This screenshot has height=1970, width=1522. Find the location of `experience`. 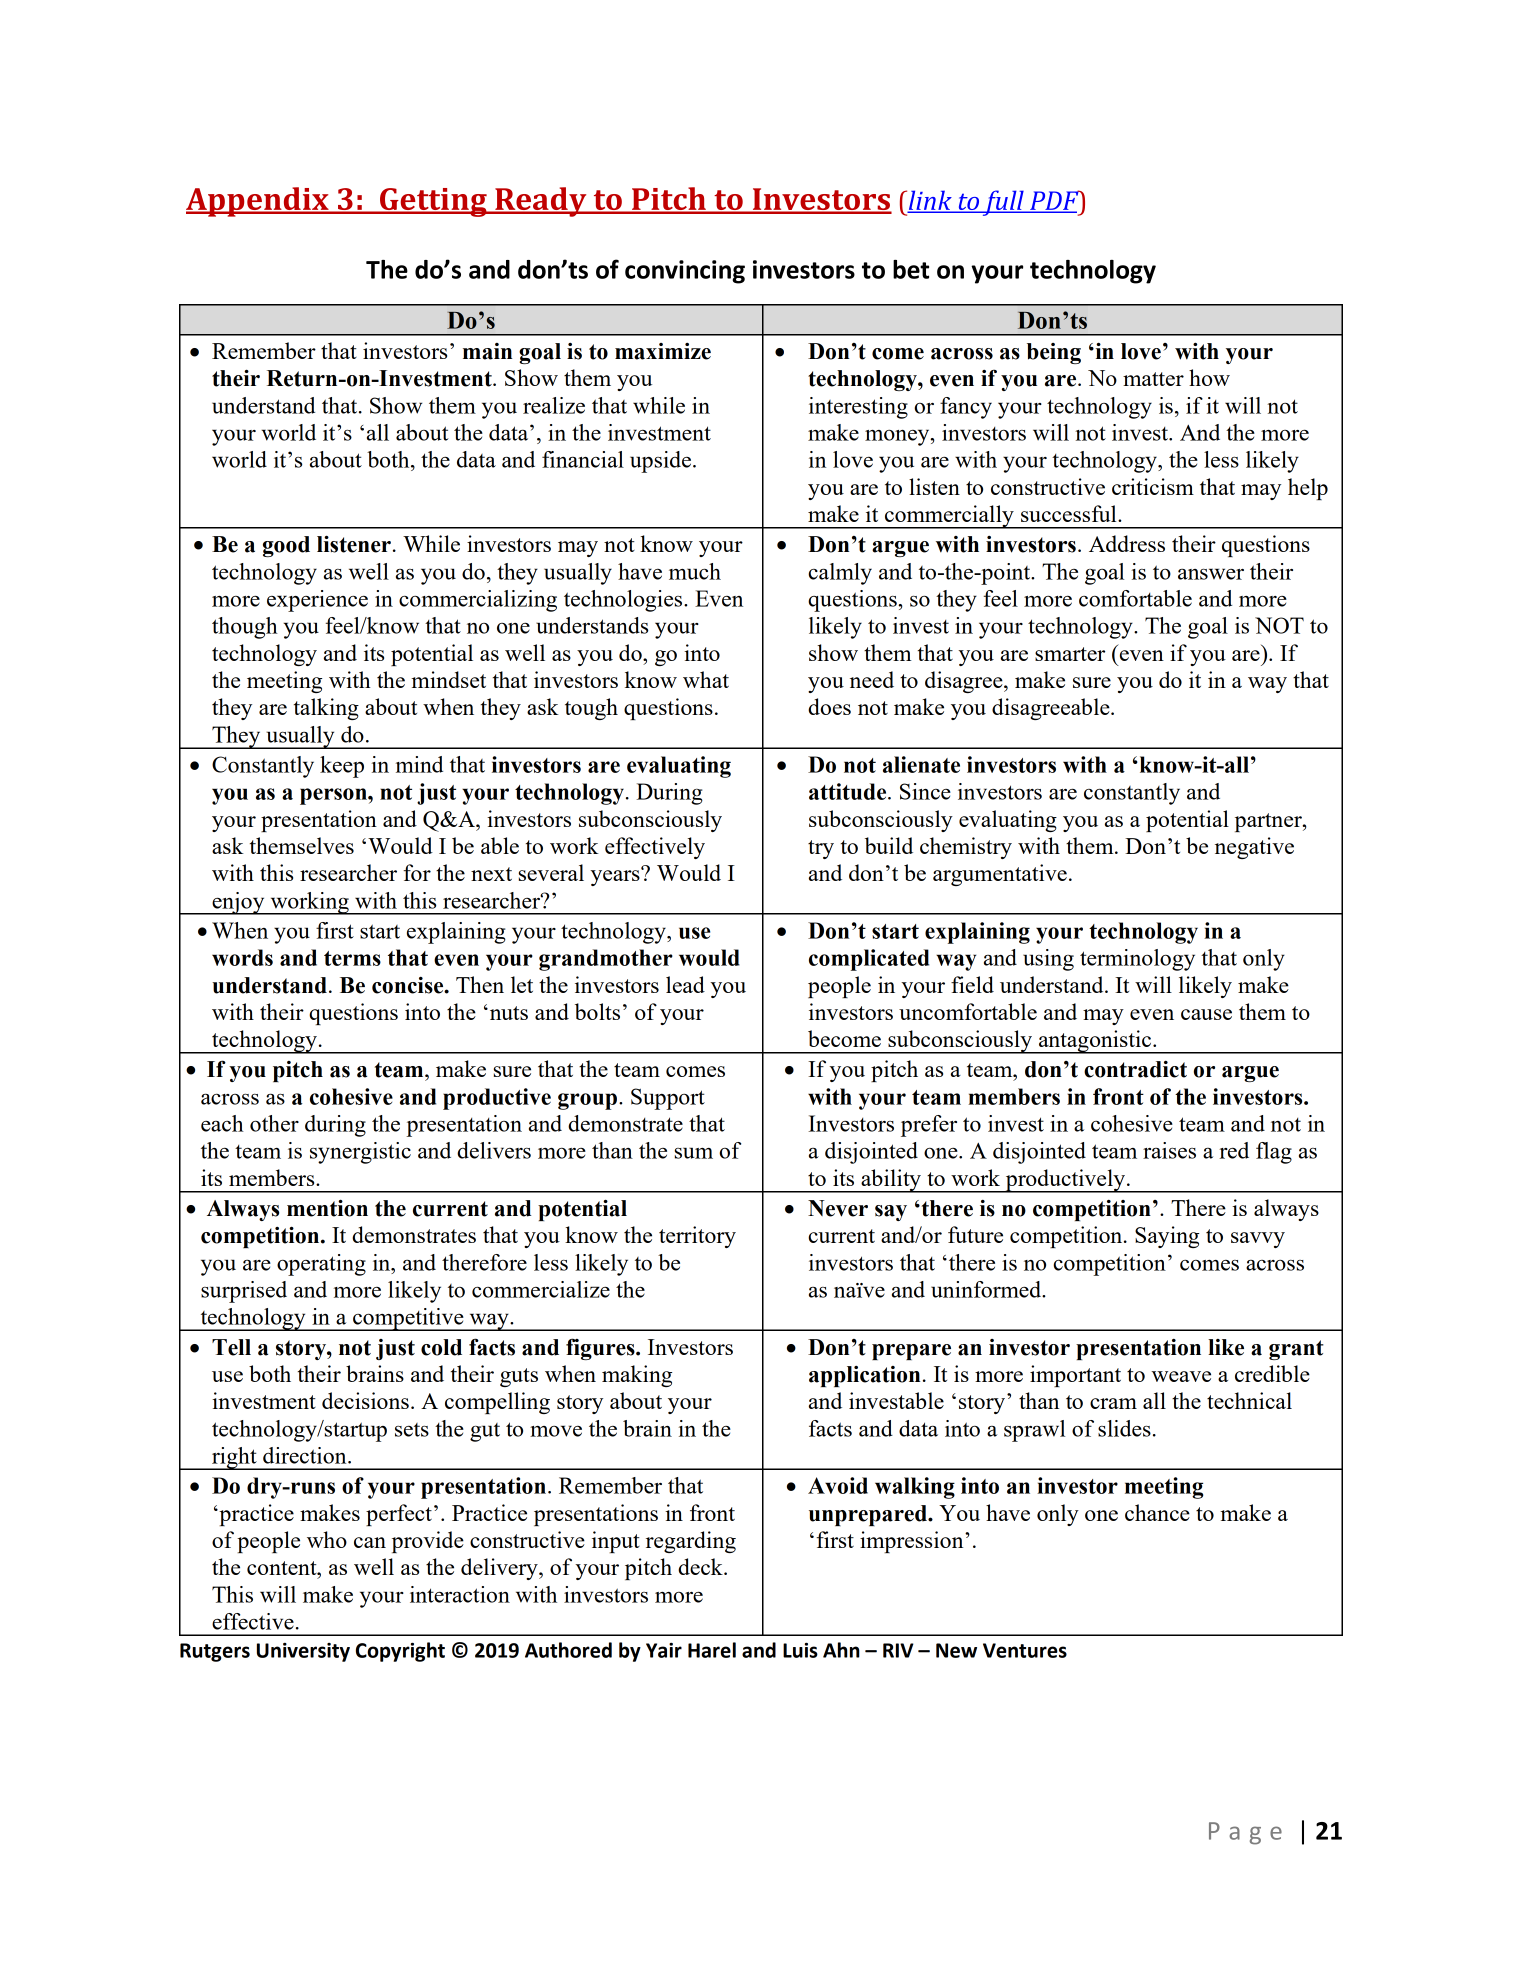

experience is located at coordinates (317, 601).
